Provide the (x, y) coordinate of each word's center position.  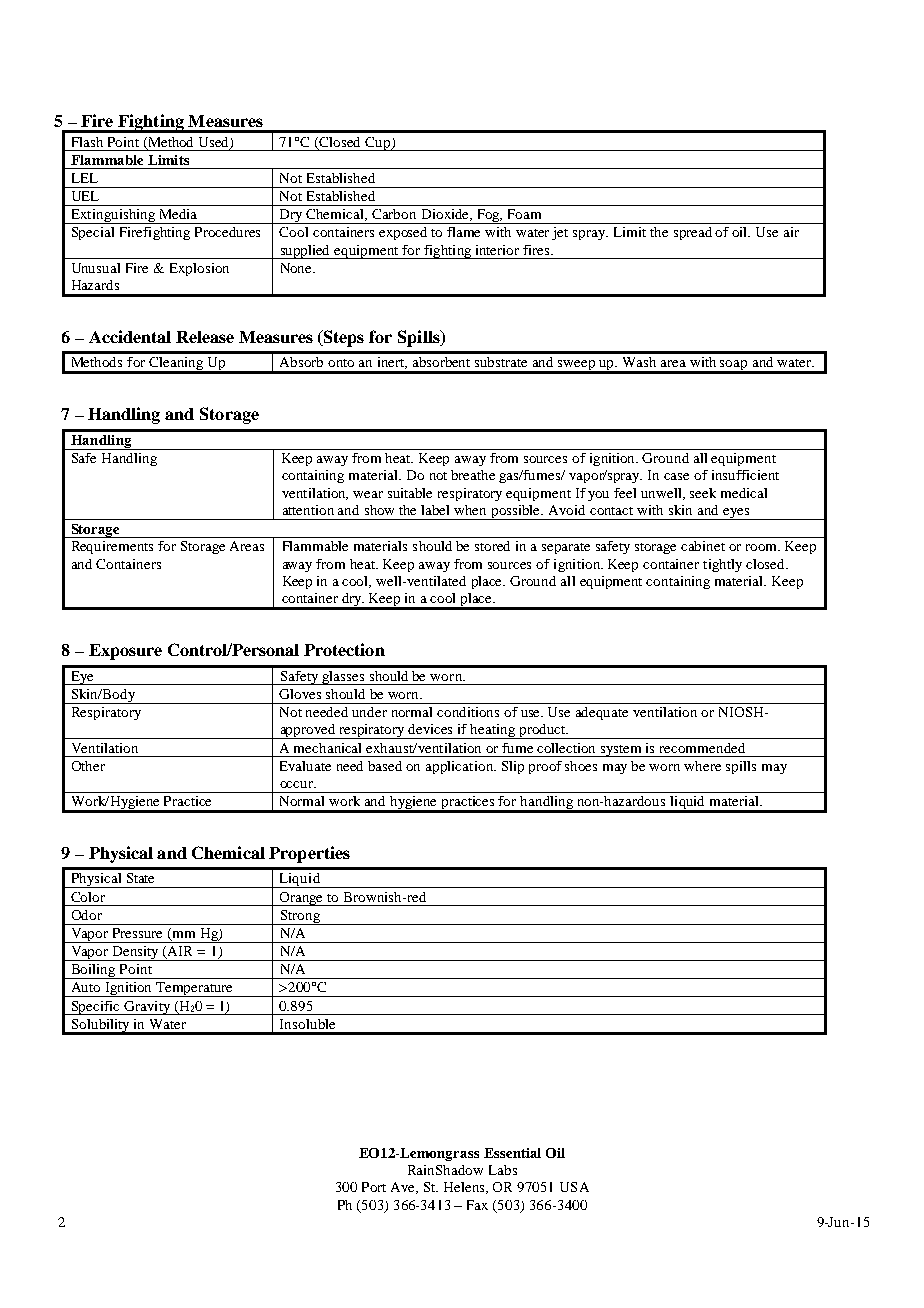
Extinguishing (113, 216)
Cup (378, 144)
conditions (468, 712)
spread (693, 233)
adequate (602, 713)
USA (574, 1187)
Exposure (125, 652)
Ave (404, 1188)
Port (374, 1187)
